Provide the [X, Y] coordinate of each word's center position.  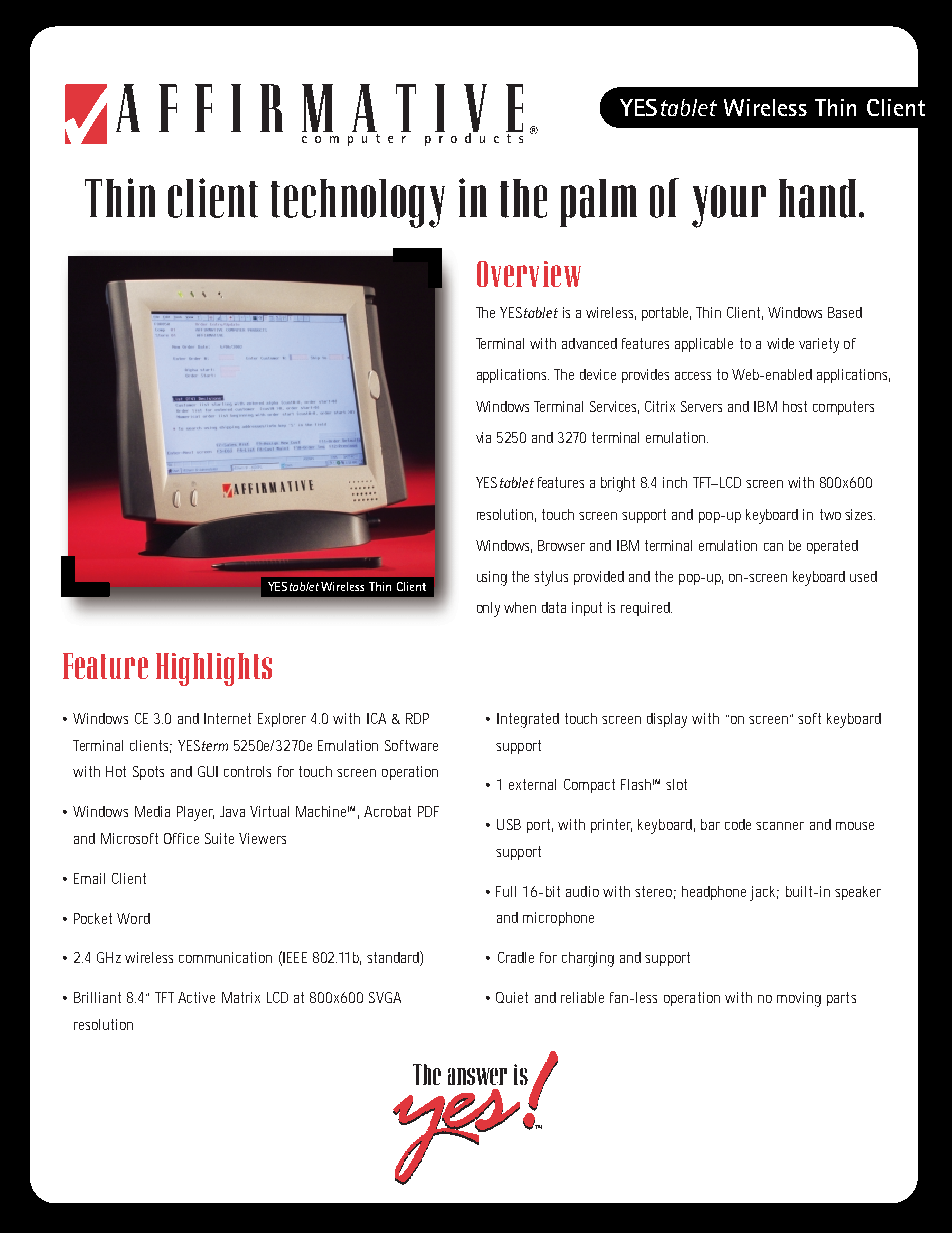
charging [588, 959]
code [738, 824]
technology [358, 203]
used [863, 576]
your [729, 206]
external [532, 784]
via [483, 437]
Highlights [214, 669]
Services [614, 407]
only [488, 609]
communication [225, 957]
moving [799, 999]
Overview [529, 274]
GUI [208, 771]
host [795, 406]
